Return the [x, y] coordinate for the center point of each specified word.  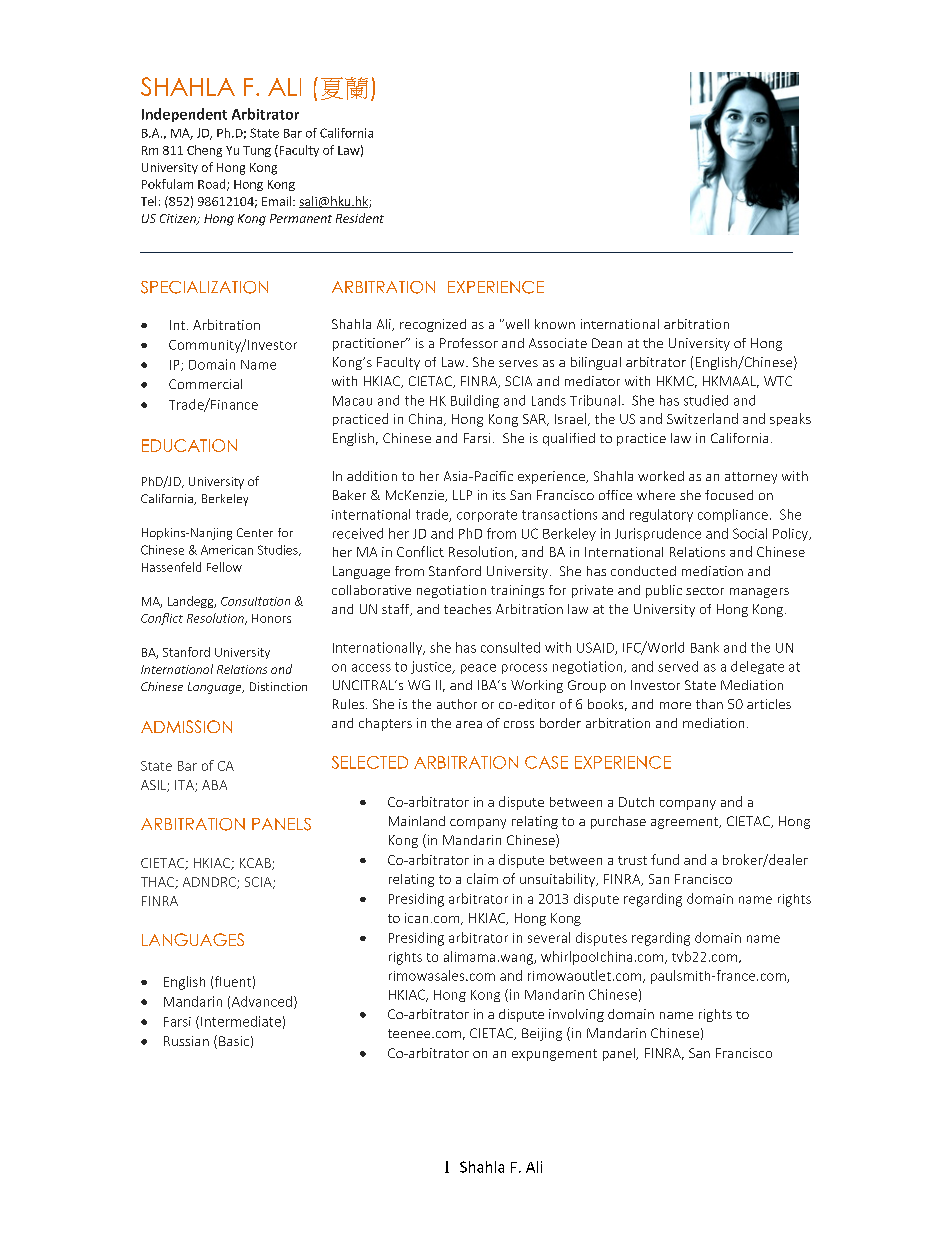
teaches [467, 609]
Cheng [204, 151]
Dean [607, 343]
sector [705, 591]
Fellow [224, 567]
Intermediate [241, 1021]
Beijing [542, 1034]
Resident [360, 218]
